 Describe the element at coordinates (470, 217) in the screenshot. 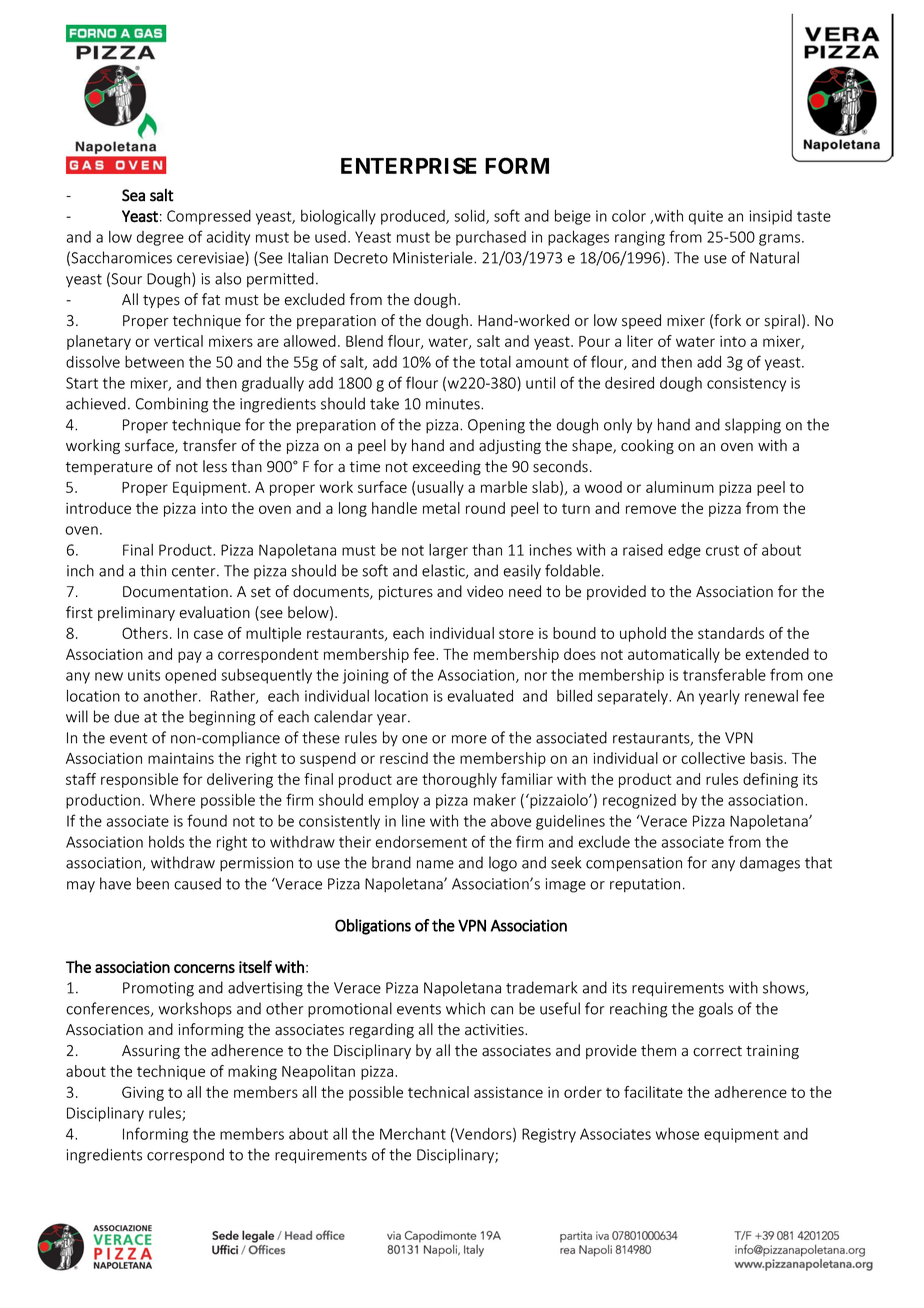

I see `solid` at that location.
